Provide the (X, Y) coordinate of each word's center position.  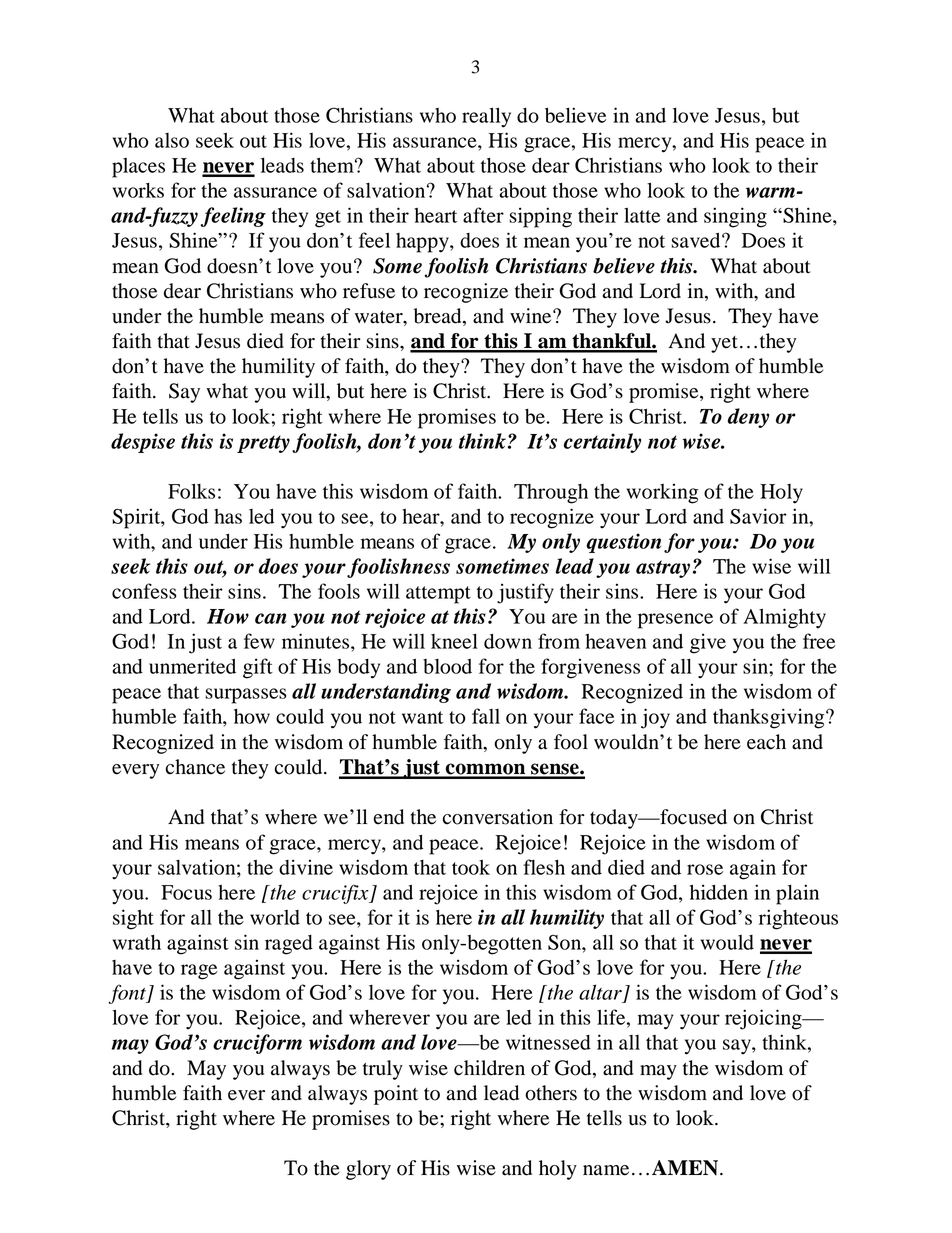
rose (705, 869)
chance (195, 767)
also (172, 140)
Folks (191, 491)
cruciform (257, 1044)
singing (735, 217)
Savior (758, 516)
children (489, 1068)
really (486, 117)
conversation (498, 817)
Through (551, 494)
